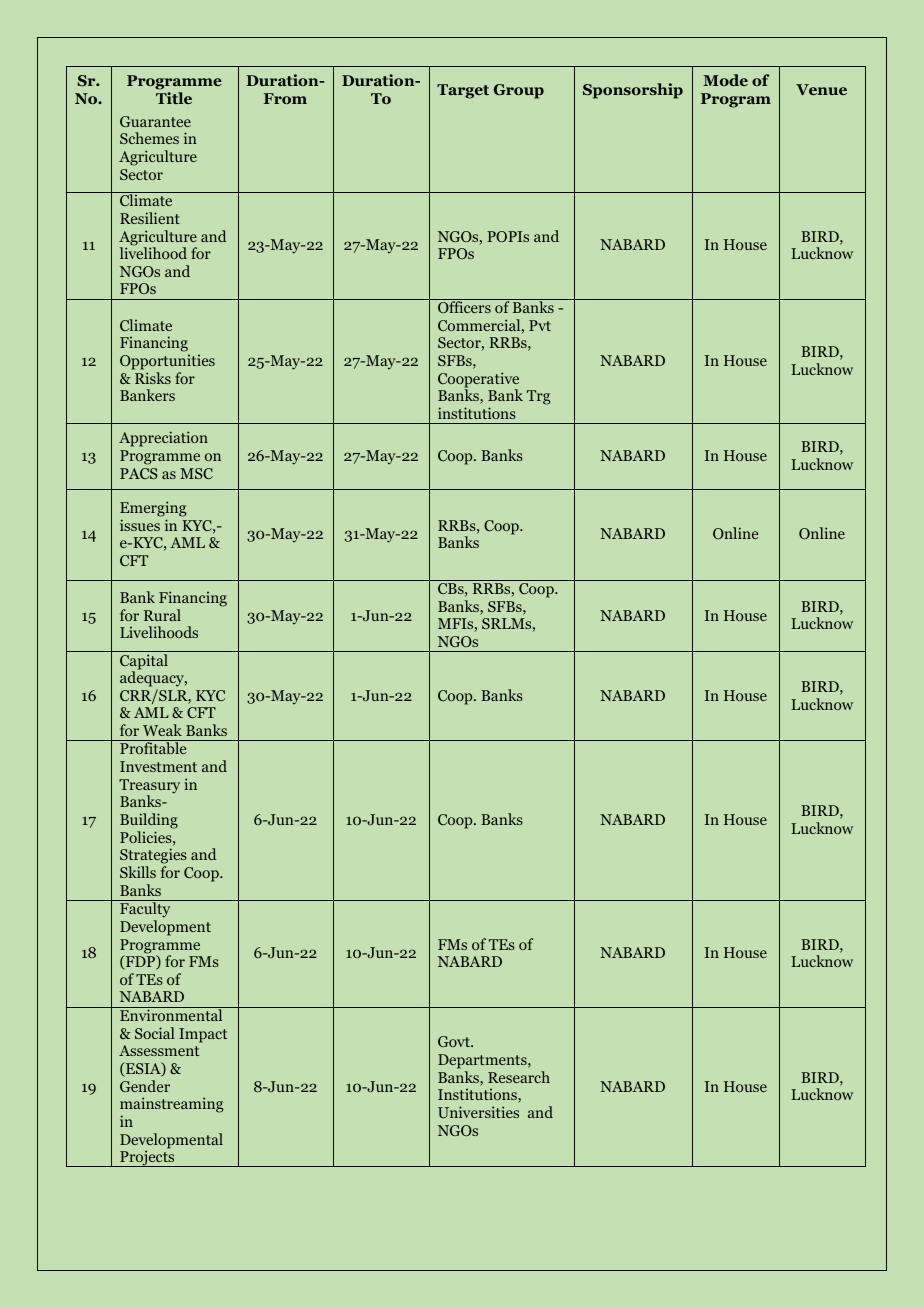 Image resolution: width=924 pixels, height=1308 pixels. Describe the element at coordinates (174, 98) in the screenshot. I see `Title` at that location.
